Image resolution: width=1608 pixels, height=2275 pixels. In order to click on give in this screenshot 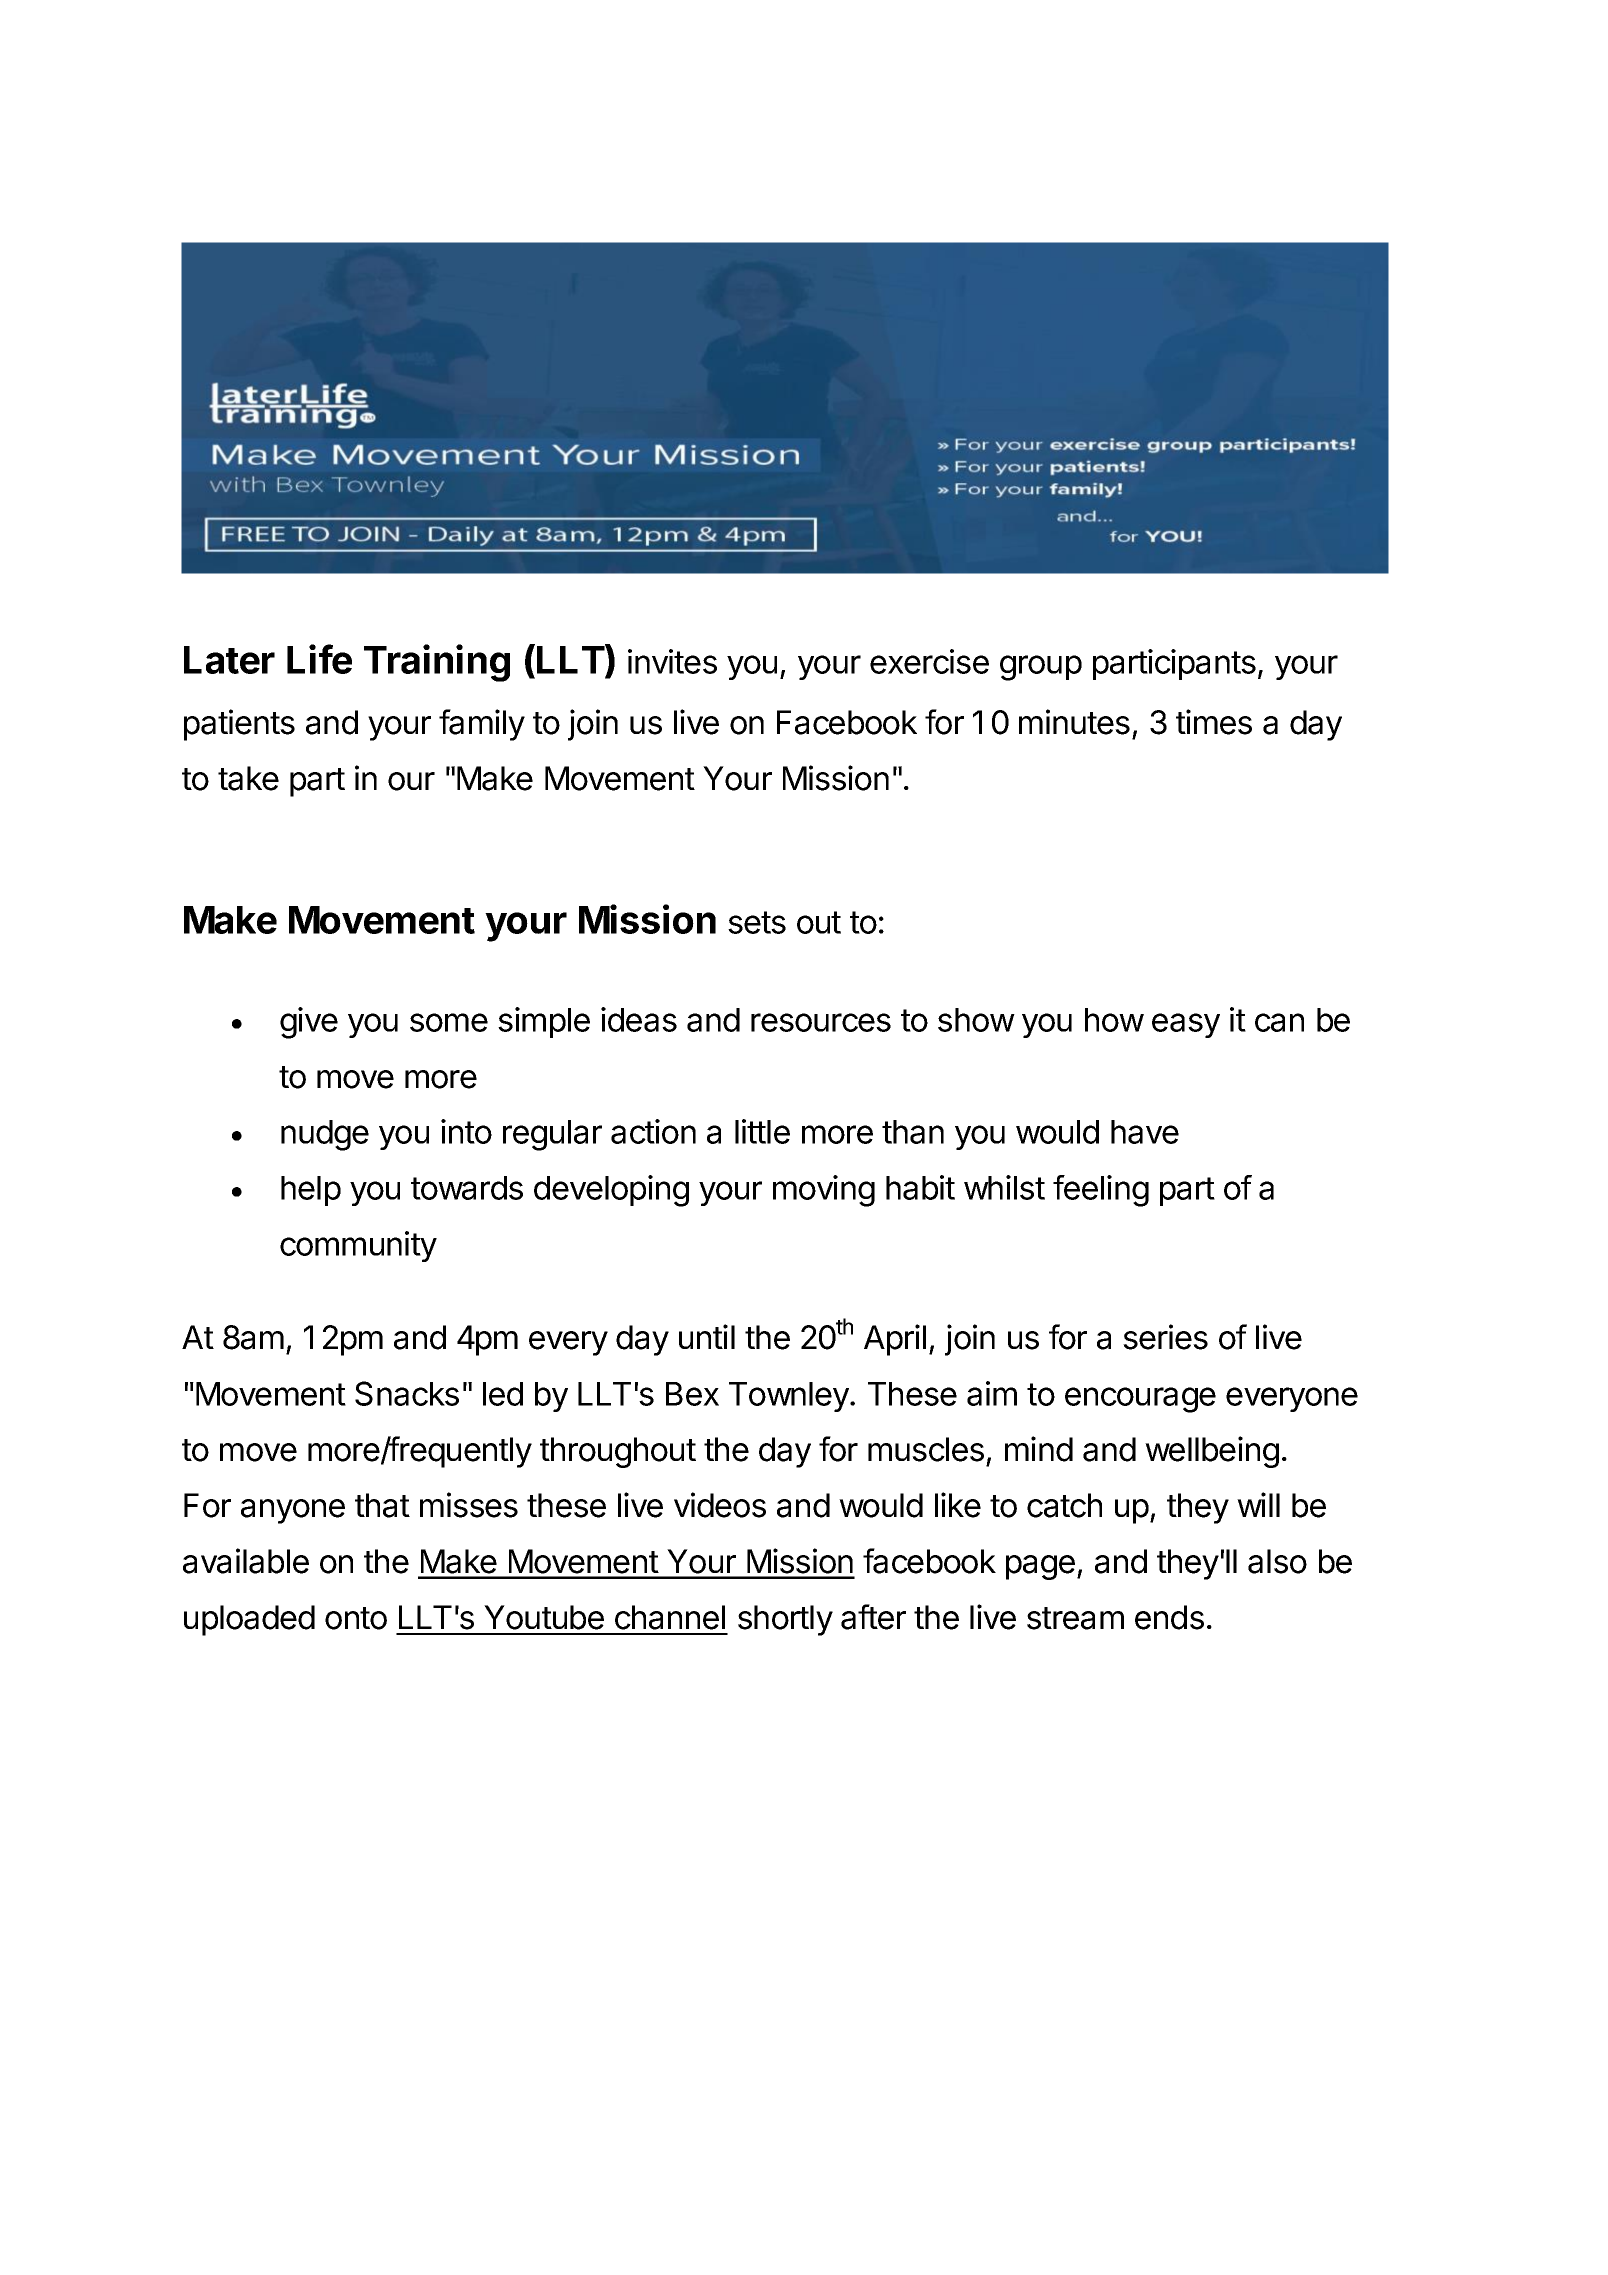, I will do `click(309, 1023)`.
